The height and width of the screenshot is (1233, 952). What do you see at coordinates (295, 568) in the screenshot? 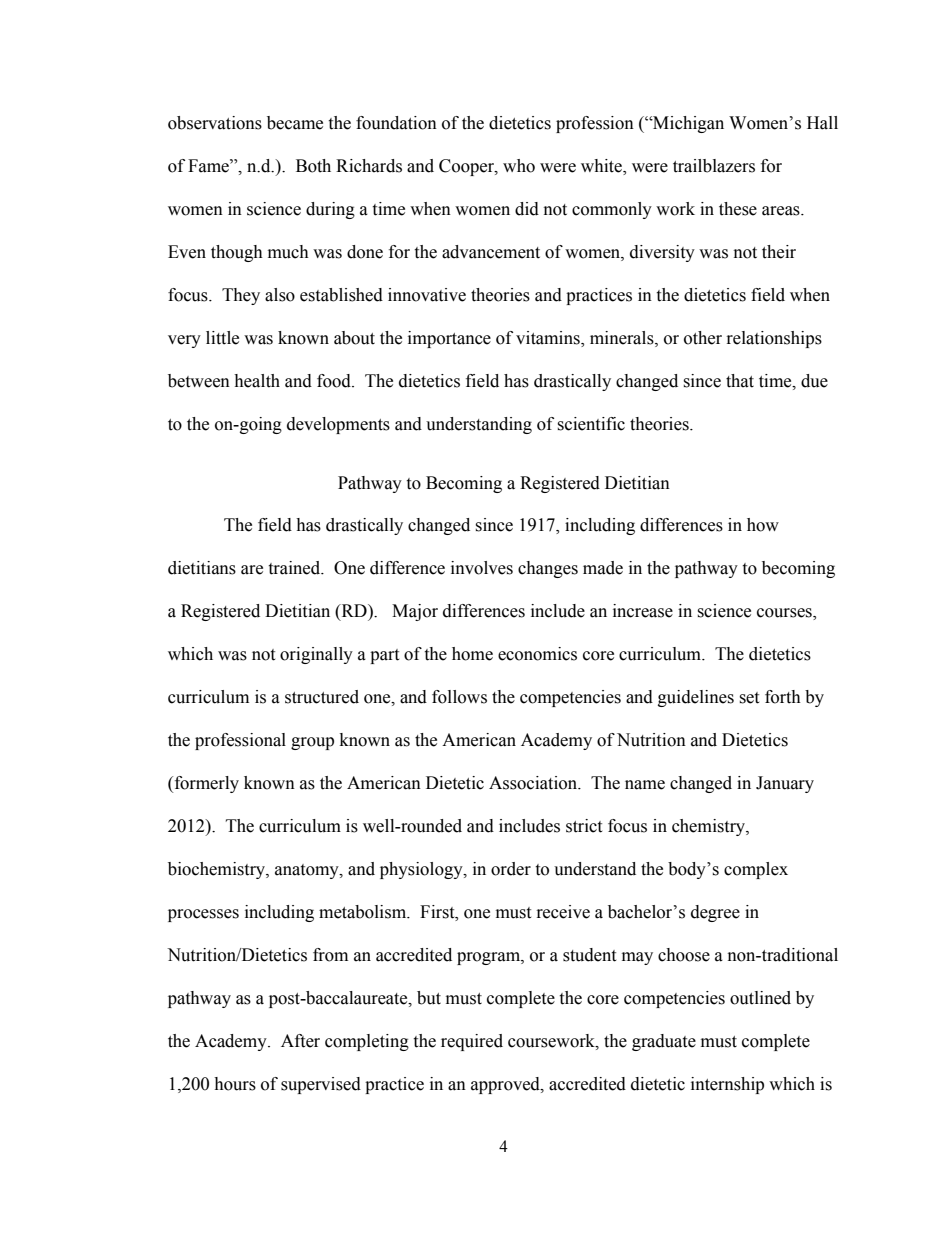
I see `trained` at bounding box center [295, 568].
